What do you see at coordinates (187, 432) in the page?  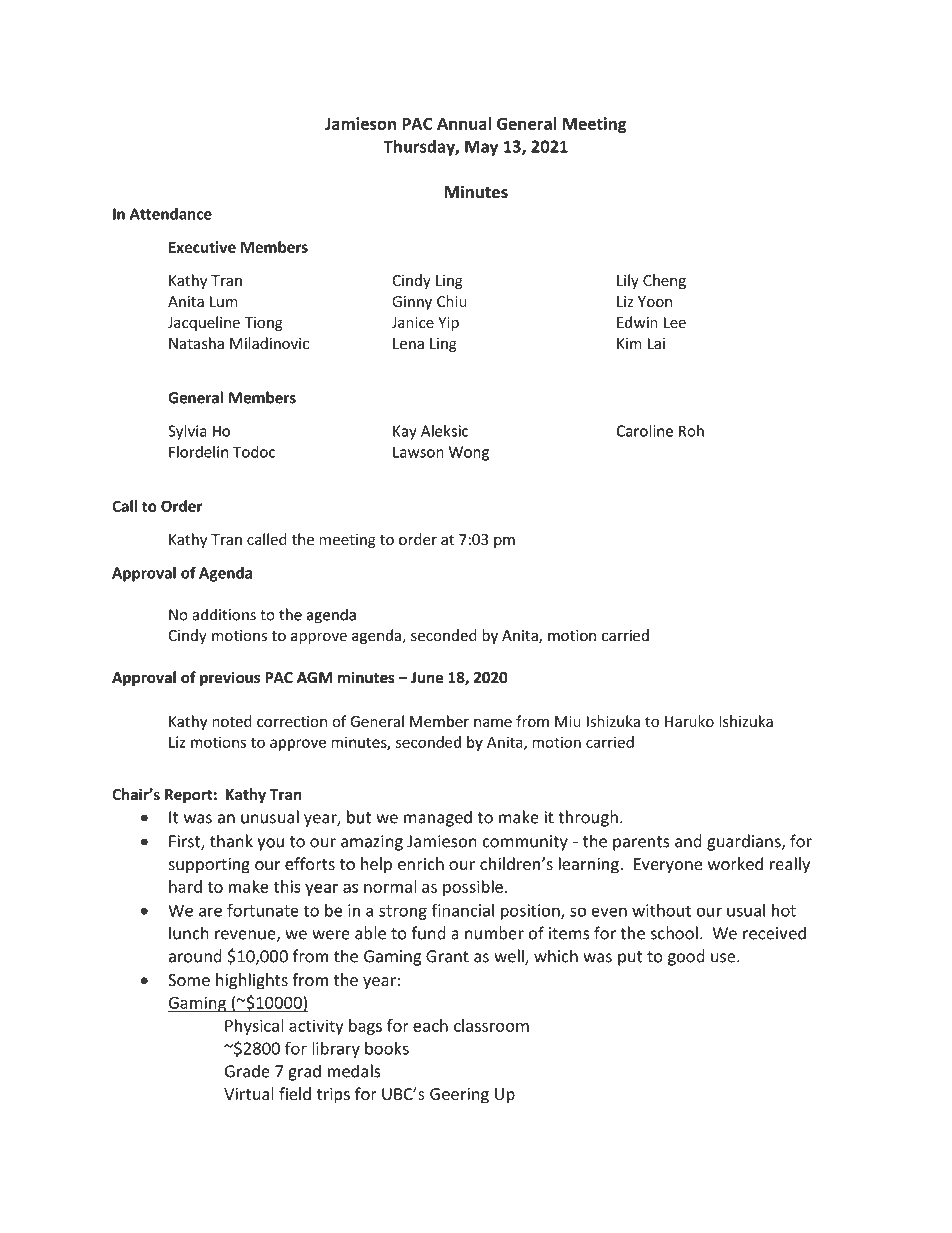 I see `Sylvia` at bounding box center [187, 432].
